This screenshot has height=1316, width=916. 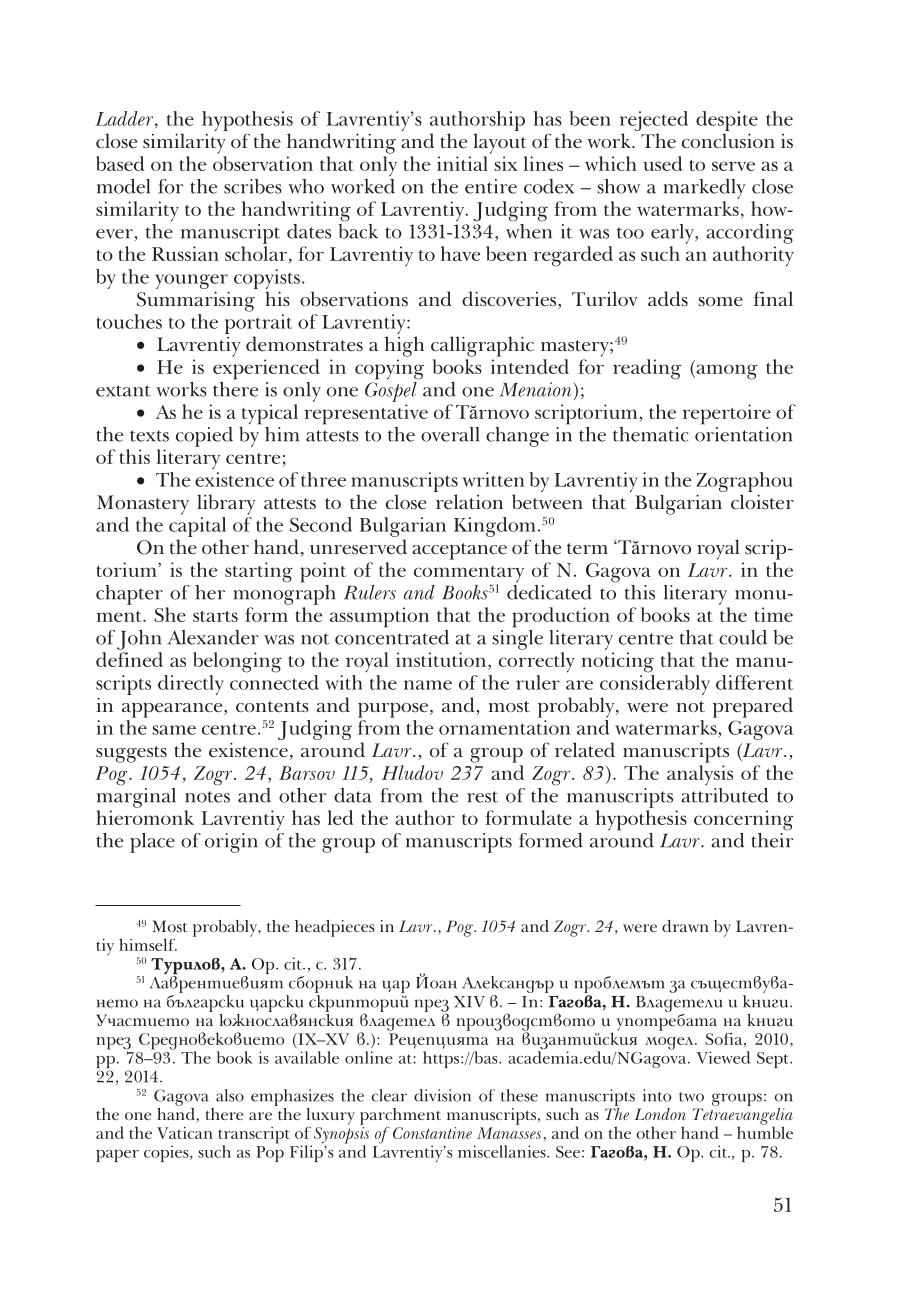 What do you see at coordinates (462, 163) in the screenshot?
I see `initial` at bounding box center [462, 163].
